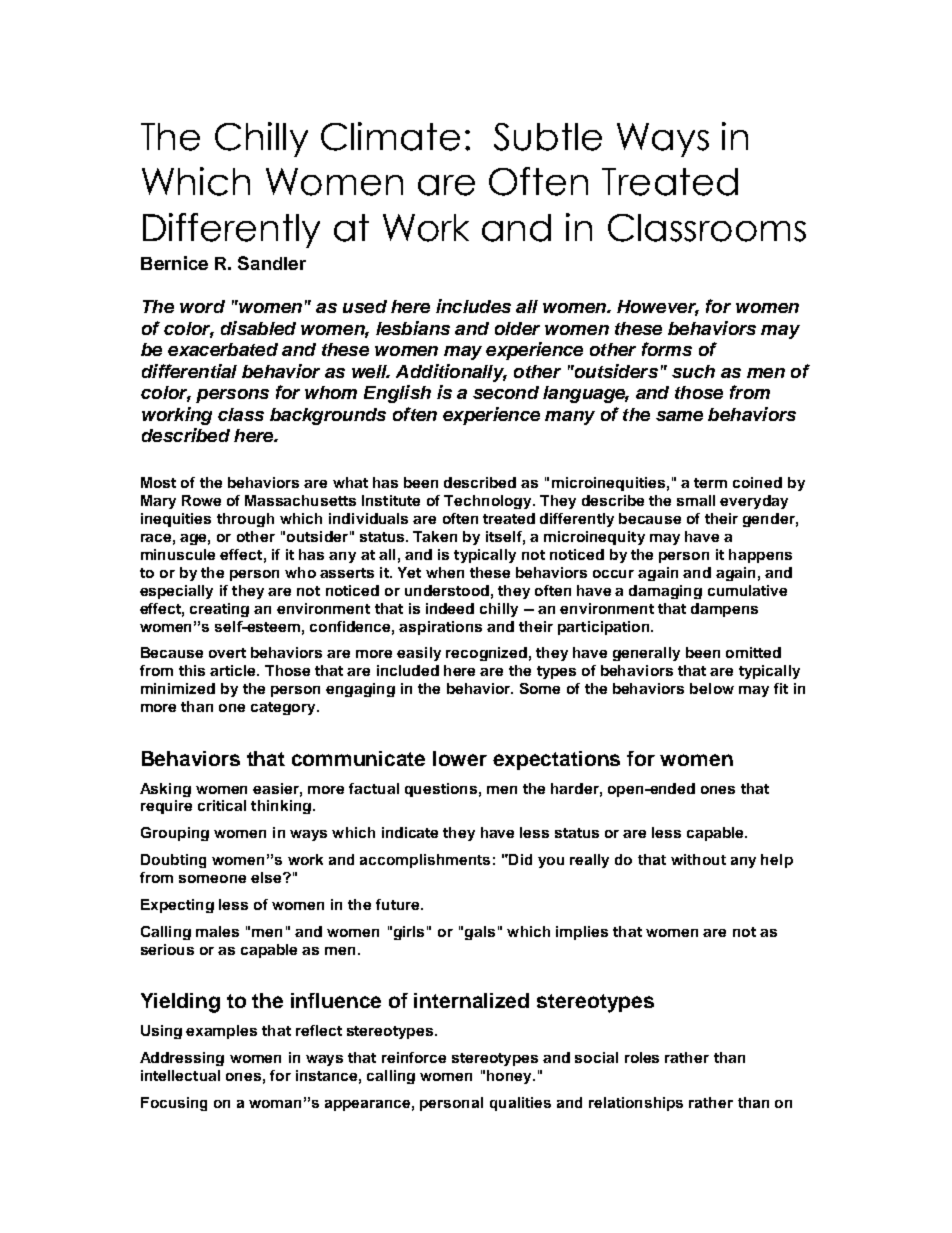  Describe the element at coordinates (548, 137) in the page. I see `Subtle` at that location.
